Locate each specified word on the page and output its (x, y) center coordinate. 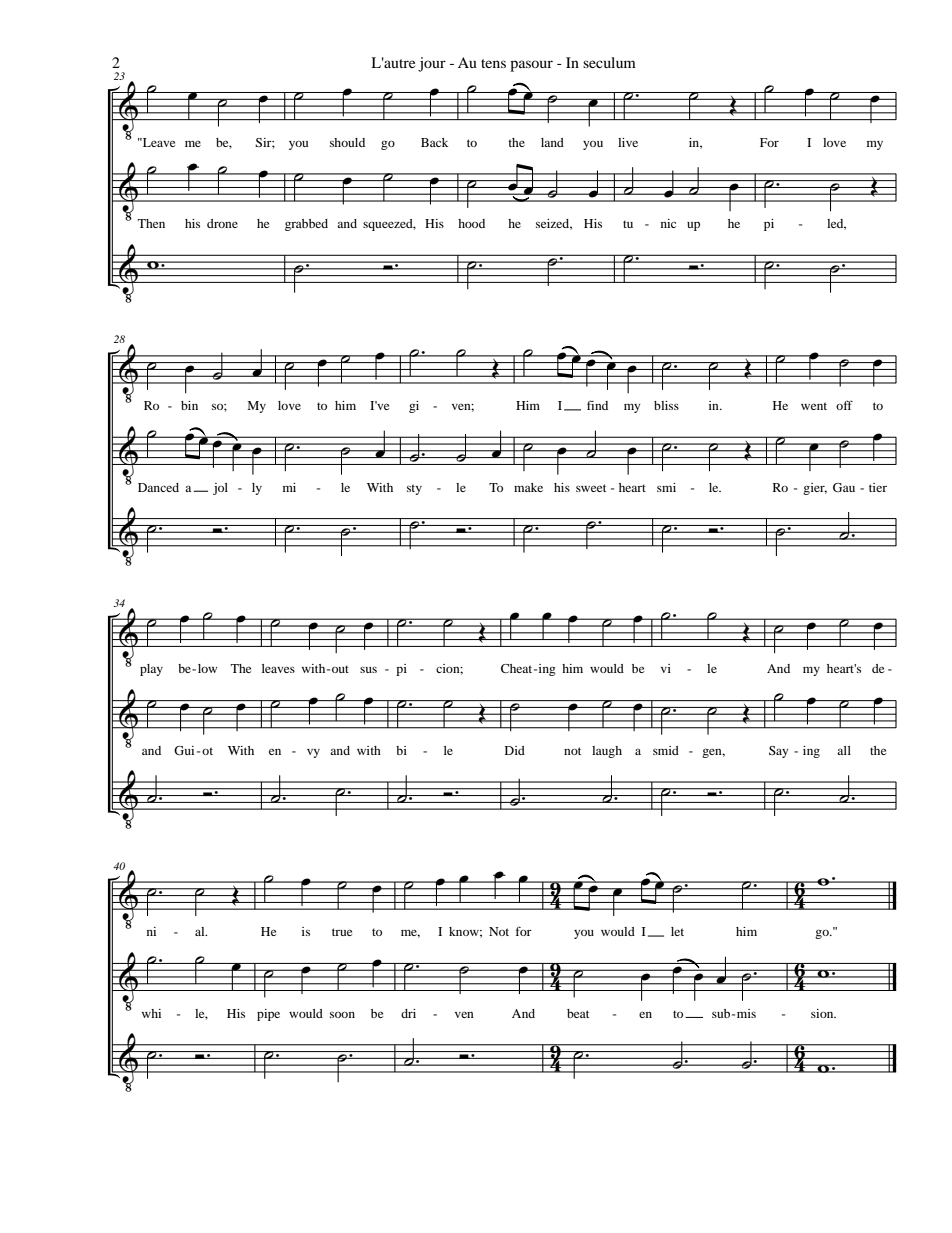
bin (189, 405)
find (597, 405)
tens (493, 63)
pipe (268, 1015)
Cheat (518, 668)
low (208, 668)
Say (779, 752)
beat (578, 1013)
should (347, 142)
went (814, 406)
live (628, 142)
